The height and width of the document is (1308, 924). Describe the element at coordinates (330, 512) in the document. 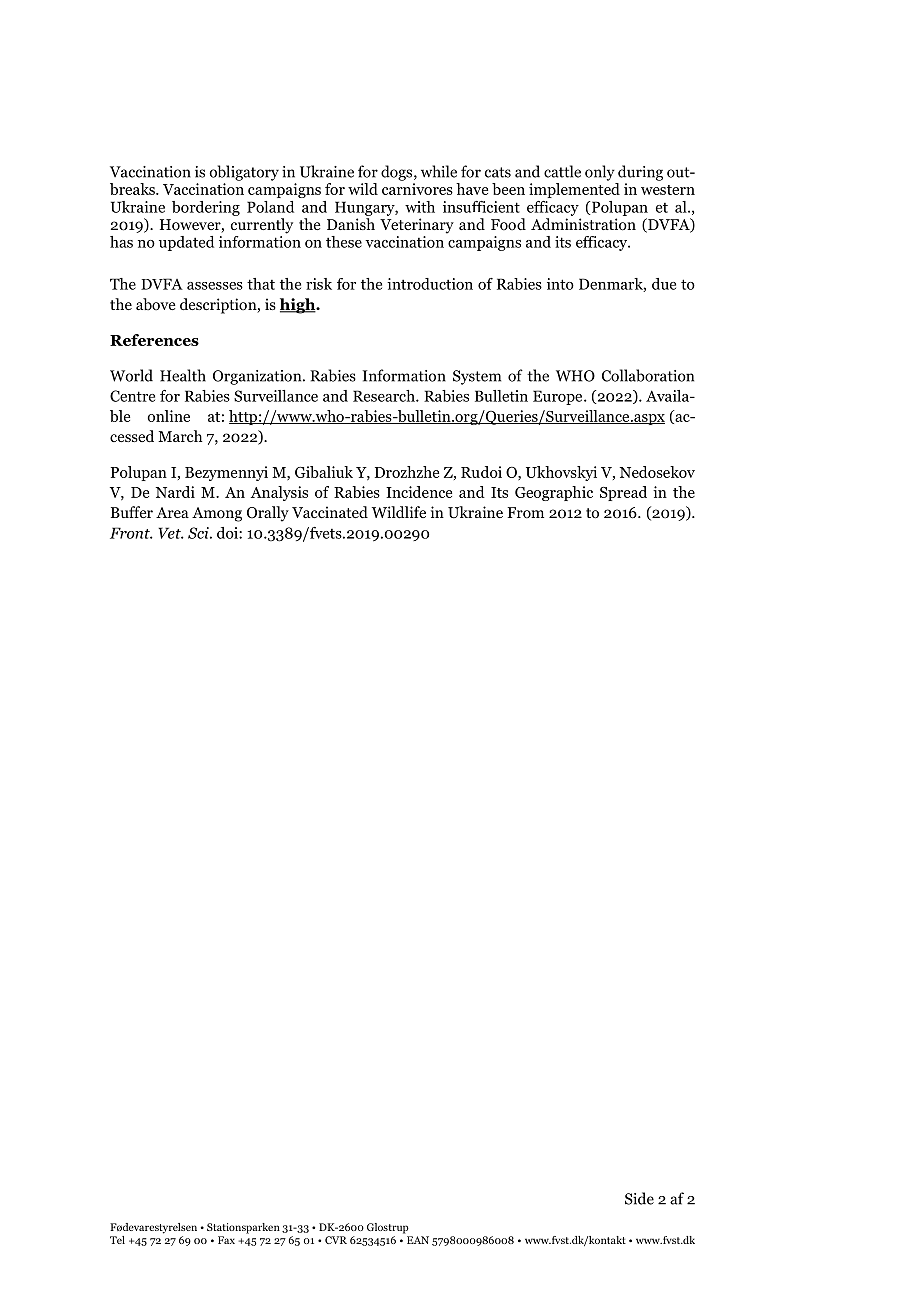

I see `Vaccinated` at that location.
